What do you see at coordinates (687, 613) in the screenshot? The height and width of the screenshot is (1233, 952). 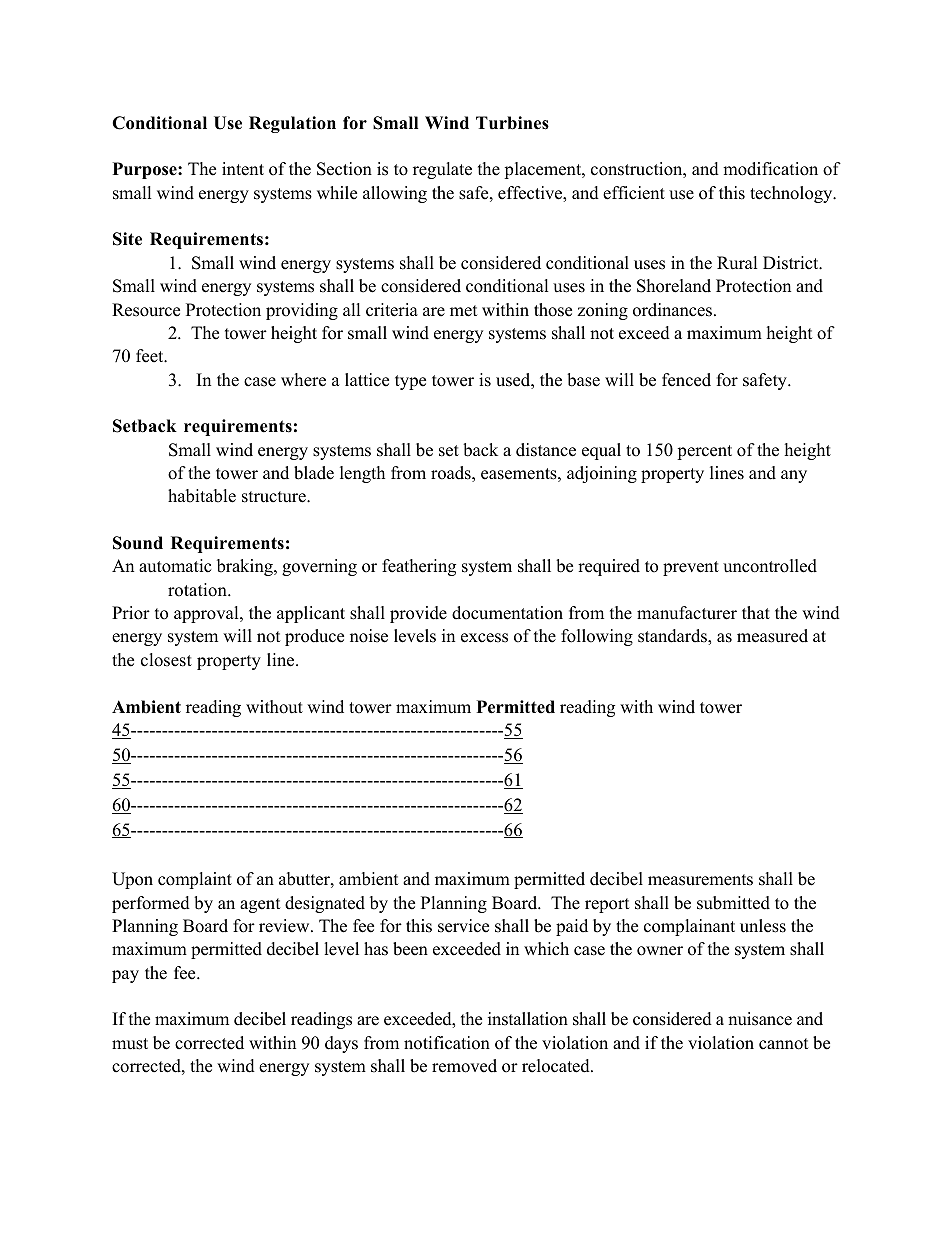 I see `manufacturer` at bounding box center [687, 613].
